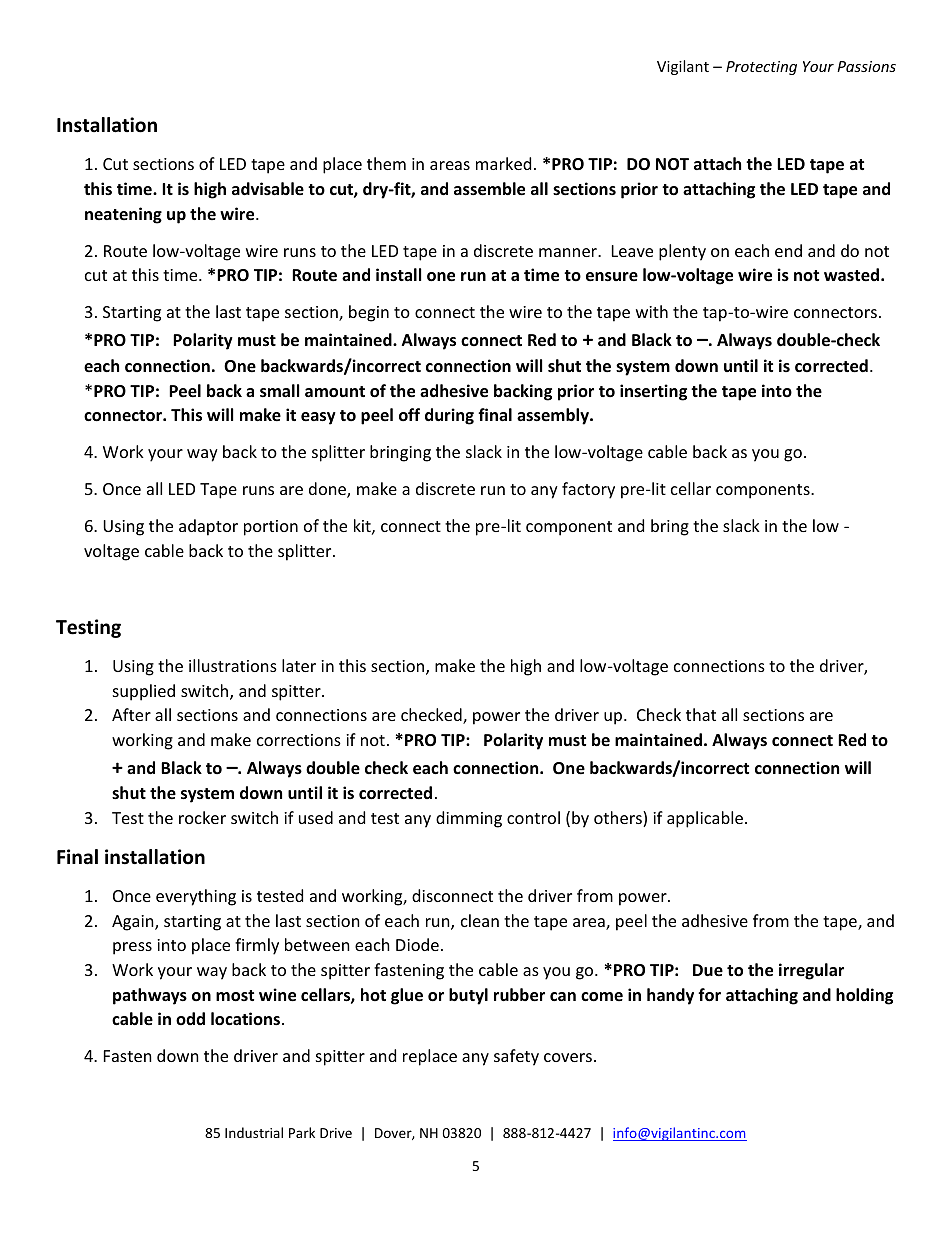 The height and width of the image is (1233, 952). I want to click on safety, so click(516, 1057).
